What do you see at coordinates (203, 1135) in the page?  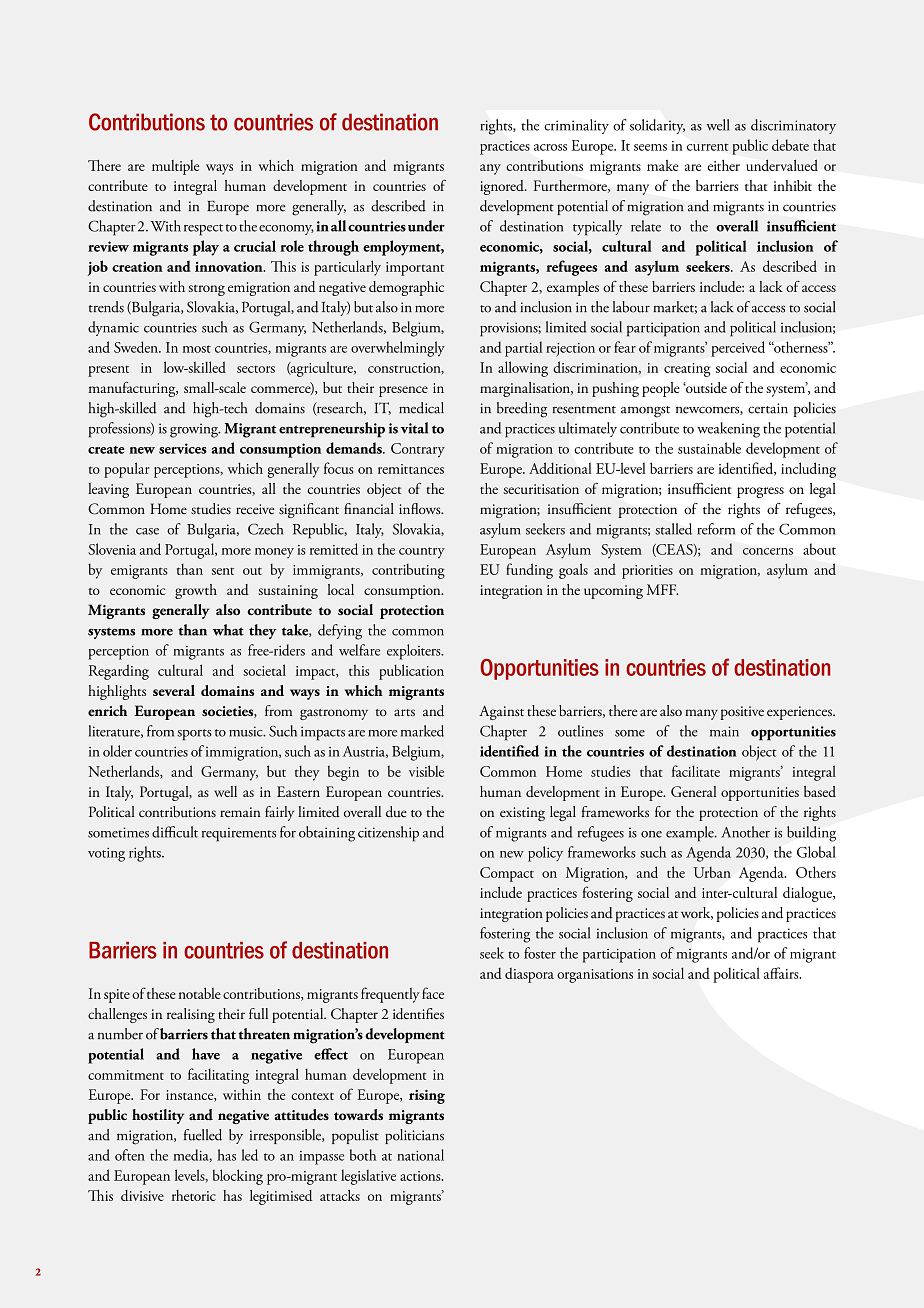 I see `fuelled` at bounding box center [203, 1135].
